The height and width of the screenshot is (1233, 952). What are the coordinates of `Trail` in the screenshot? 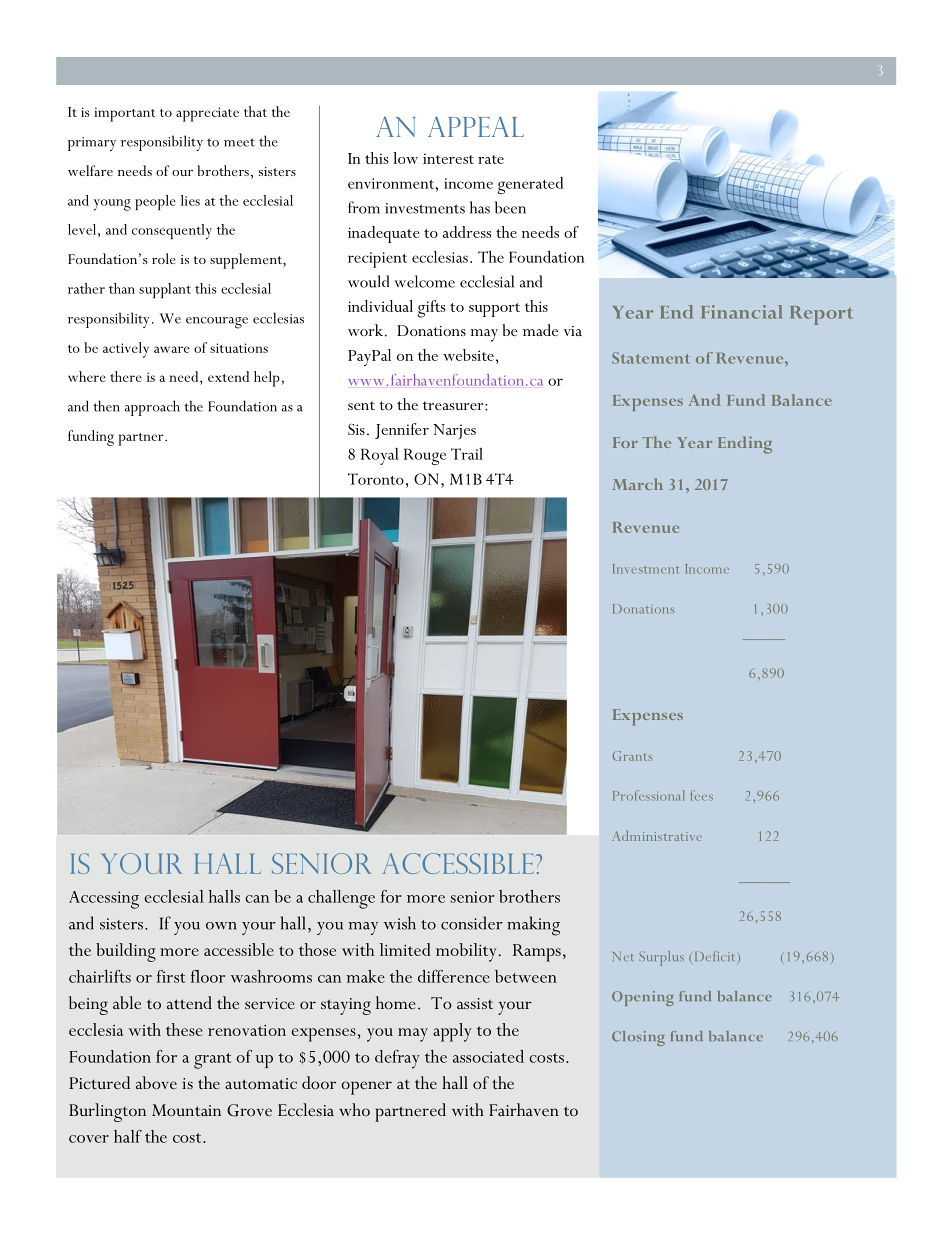 It's located at (467, 454).
